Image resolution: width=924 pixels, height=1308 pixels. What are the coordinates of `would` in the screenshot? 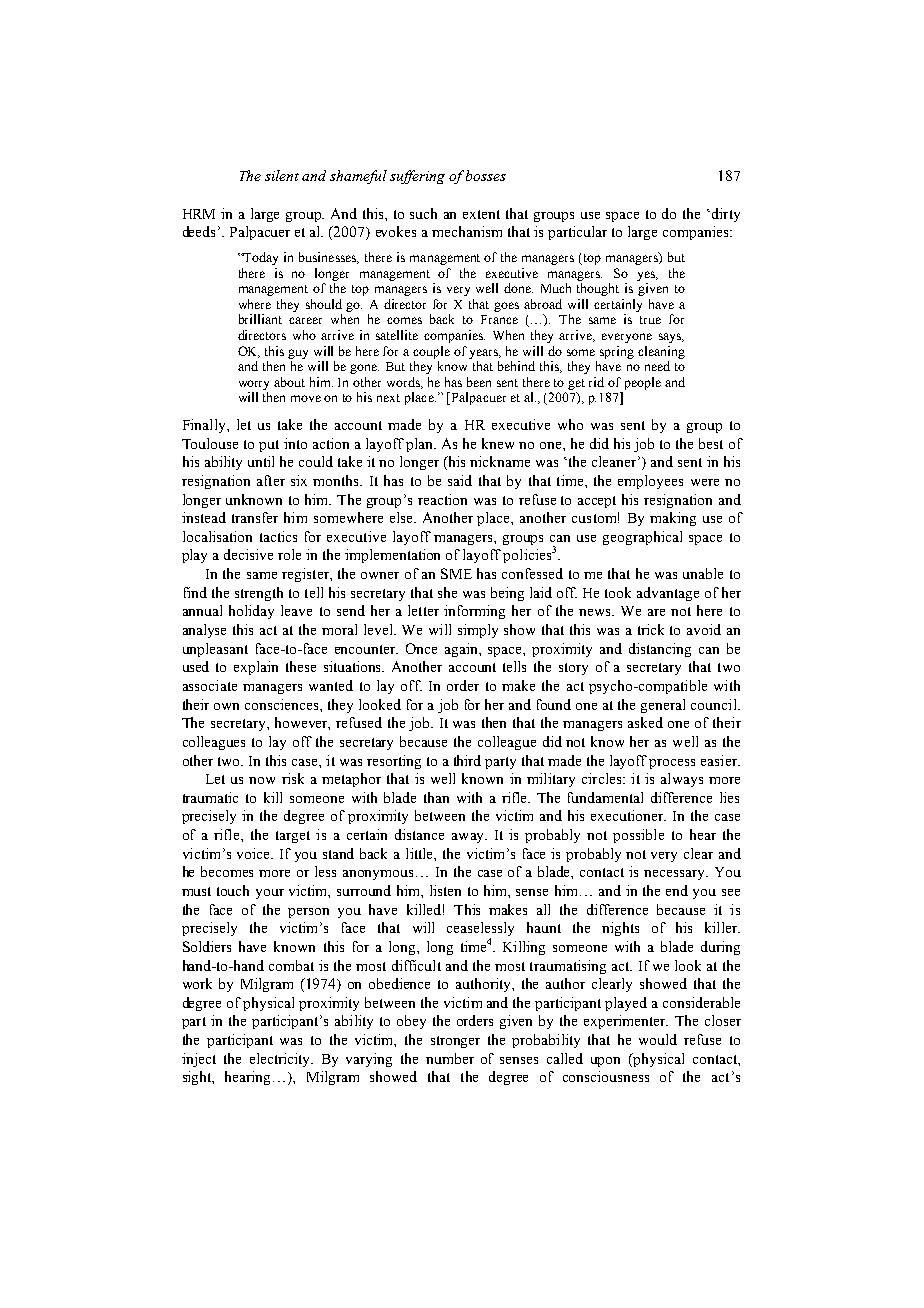 It's located at (658, 1039).
